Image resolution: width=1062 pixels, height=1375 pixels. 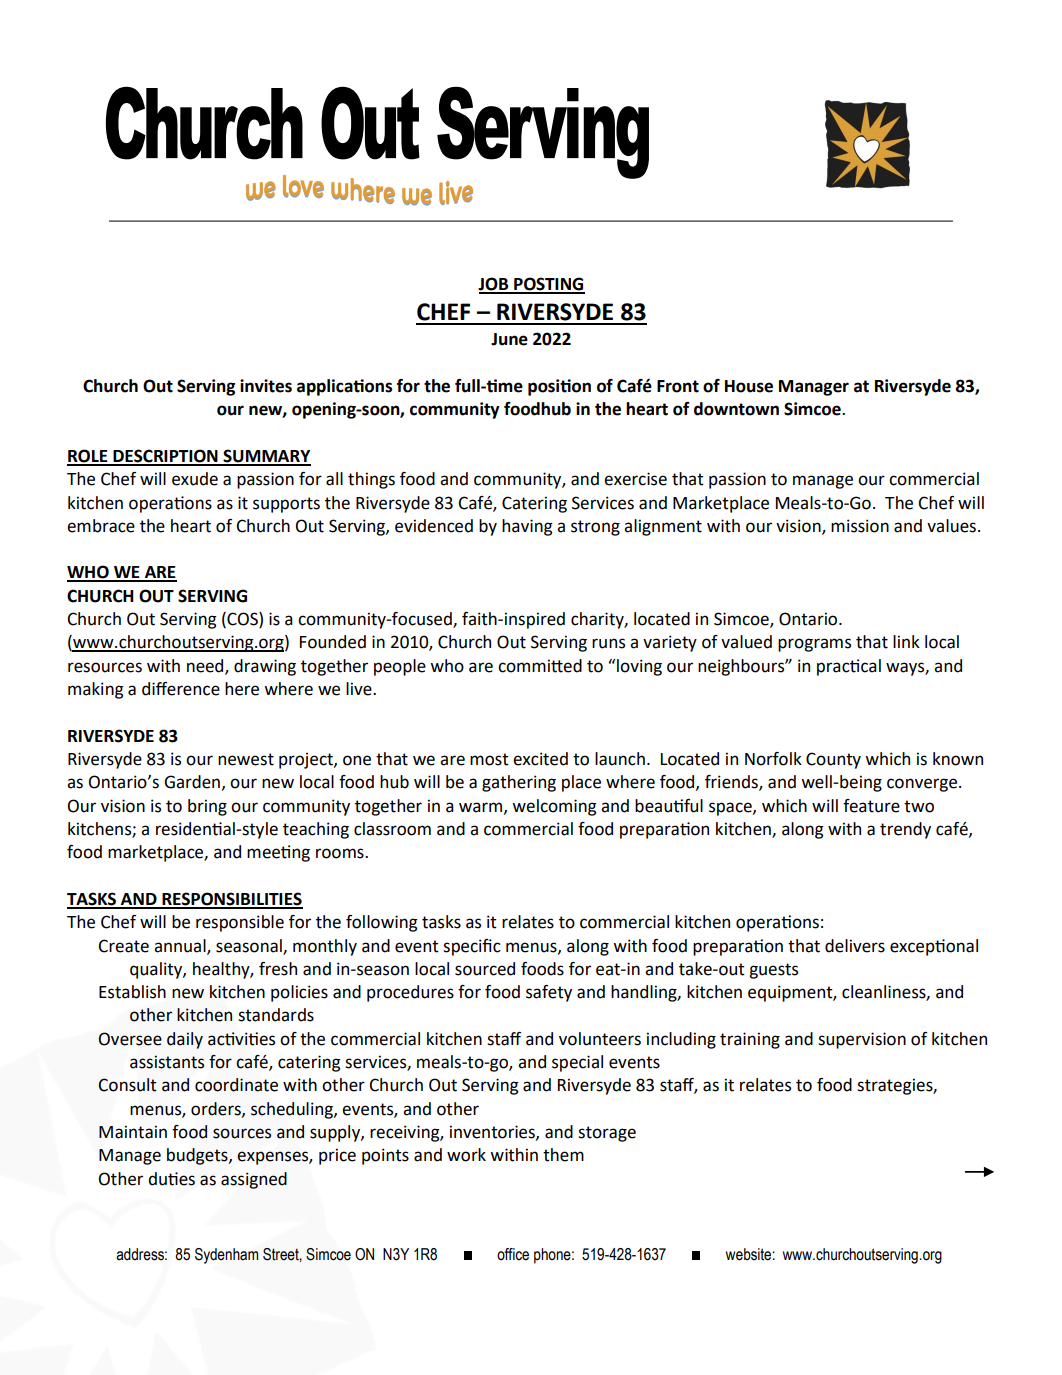 I want to click on exceptional, so click(x=934, y=947).
